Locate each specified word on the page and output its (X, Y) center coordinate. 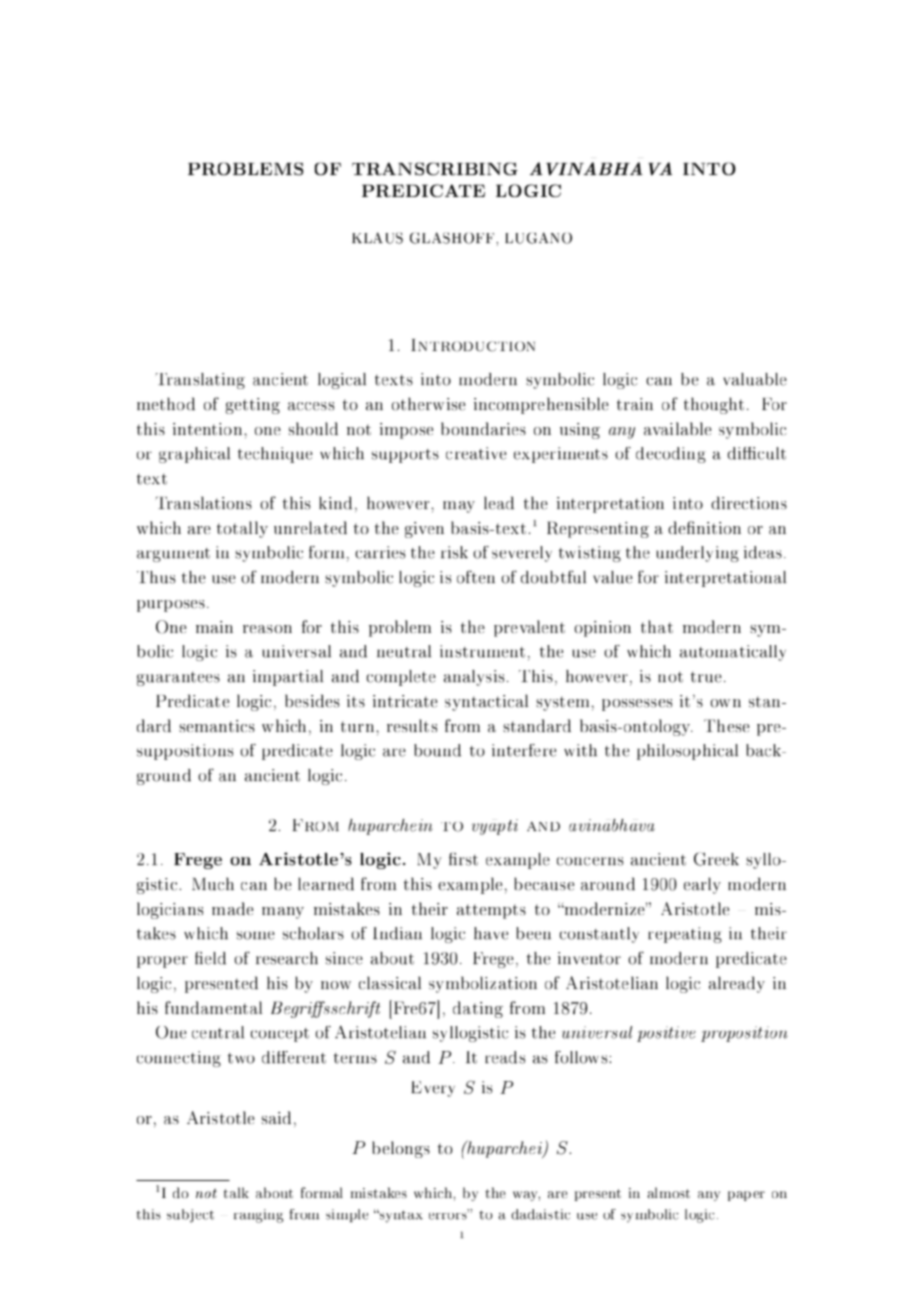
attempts (491, 911)
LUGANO (538, 238)
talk (236, 1192)
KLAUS (377, 238)
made (232, 908)
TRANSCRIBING (435, 169)
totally (242, 529)
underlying (698, 554)
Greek (716, 859)
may (459, 507)
